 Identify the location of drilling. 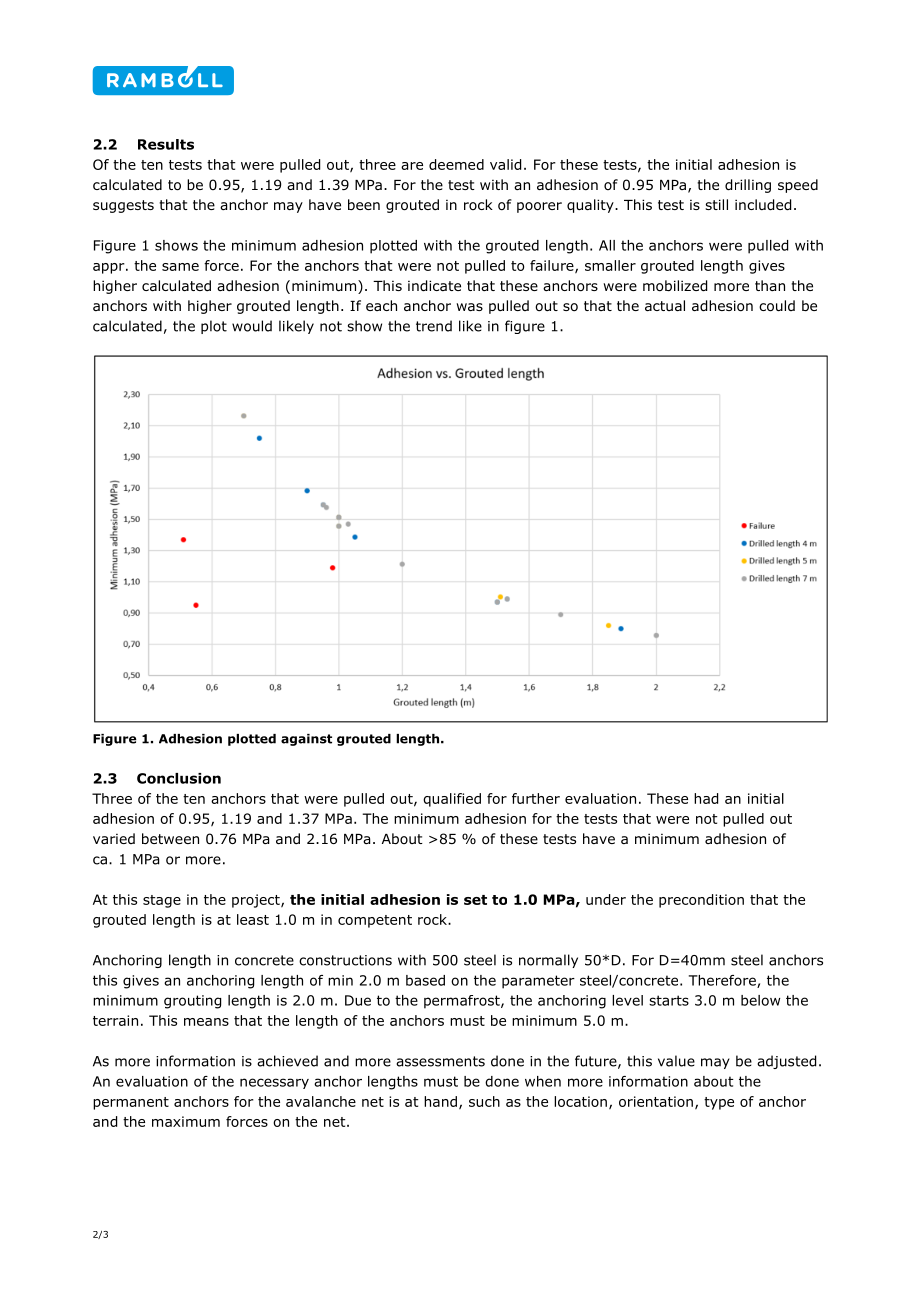
(748, 186).
